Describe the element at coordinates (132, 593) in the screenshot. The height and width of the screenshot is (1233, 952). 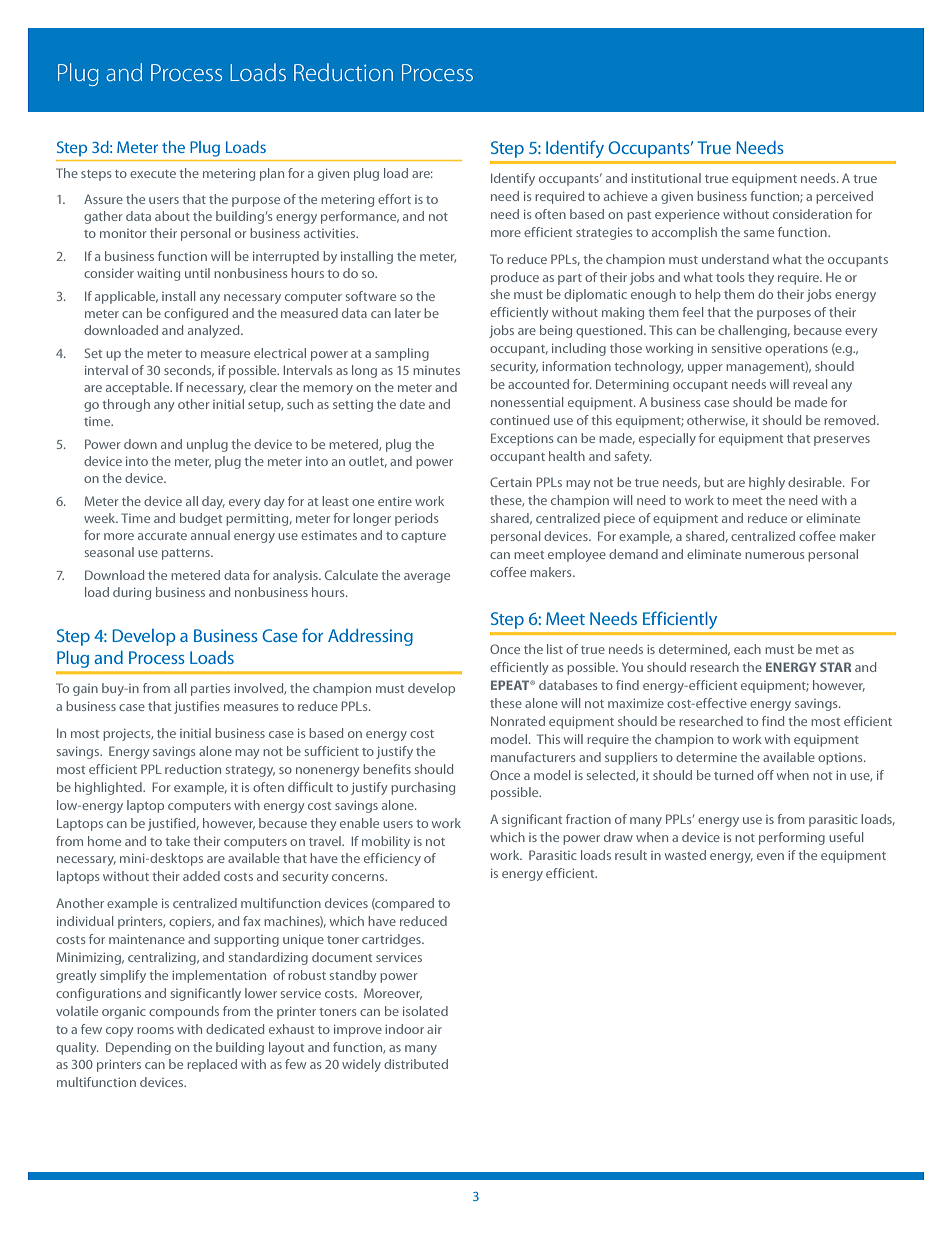
I see `during` at that location.
